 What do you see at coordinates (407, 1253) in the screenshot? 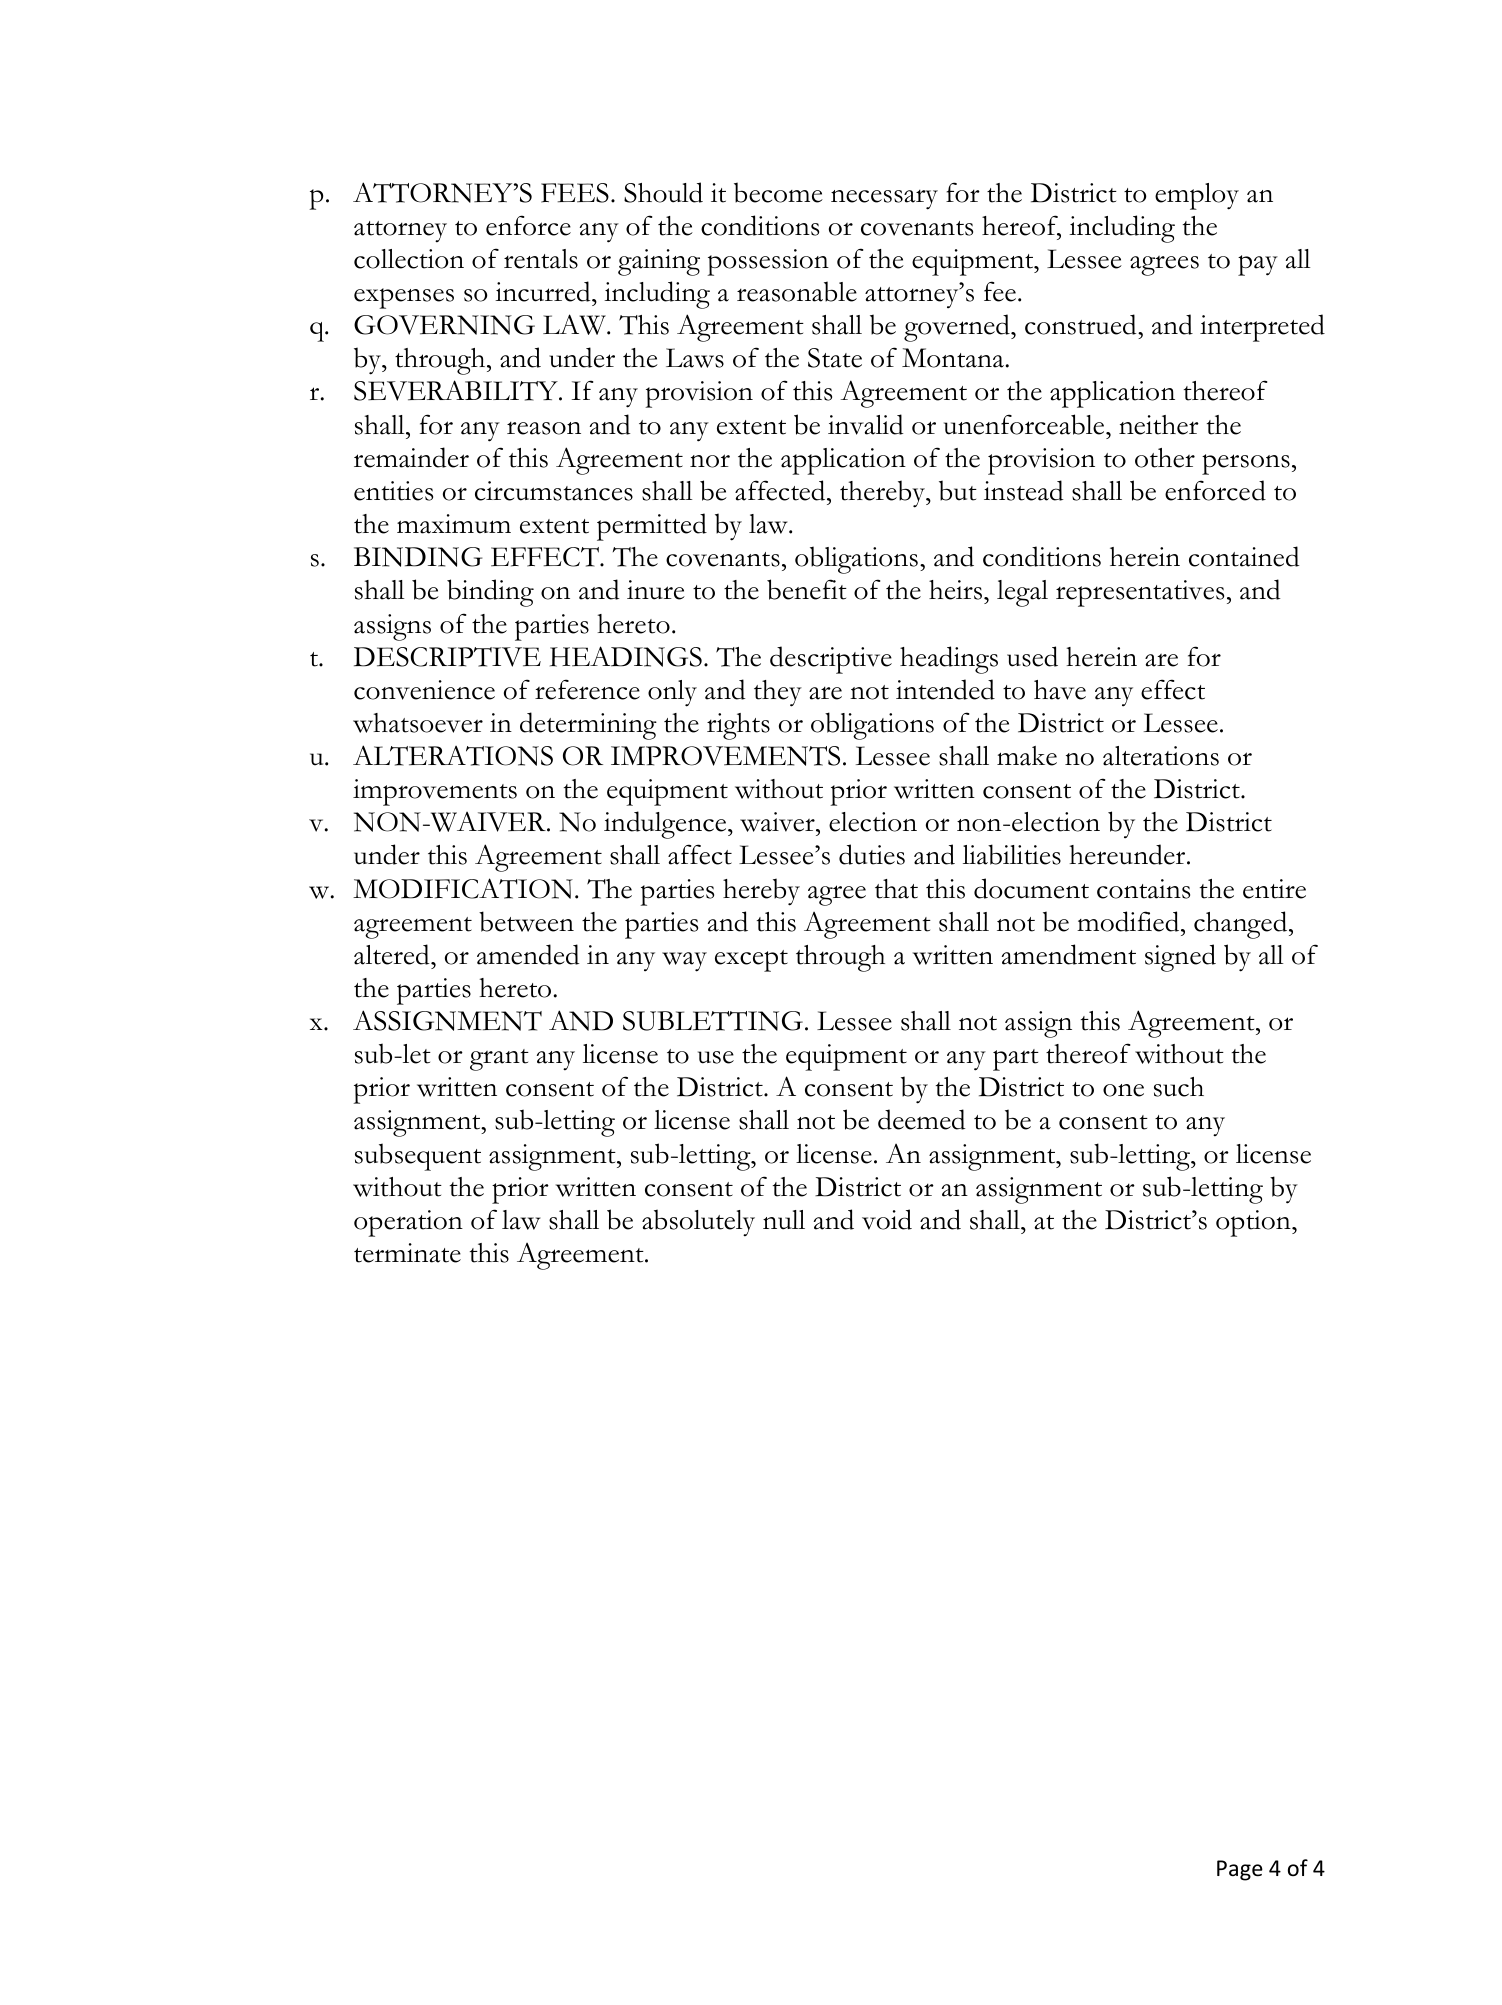
I see `terminate` at bounding box center [407, 1253].
